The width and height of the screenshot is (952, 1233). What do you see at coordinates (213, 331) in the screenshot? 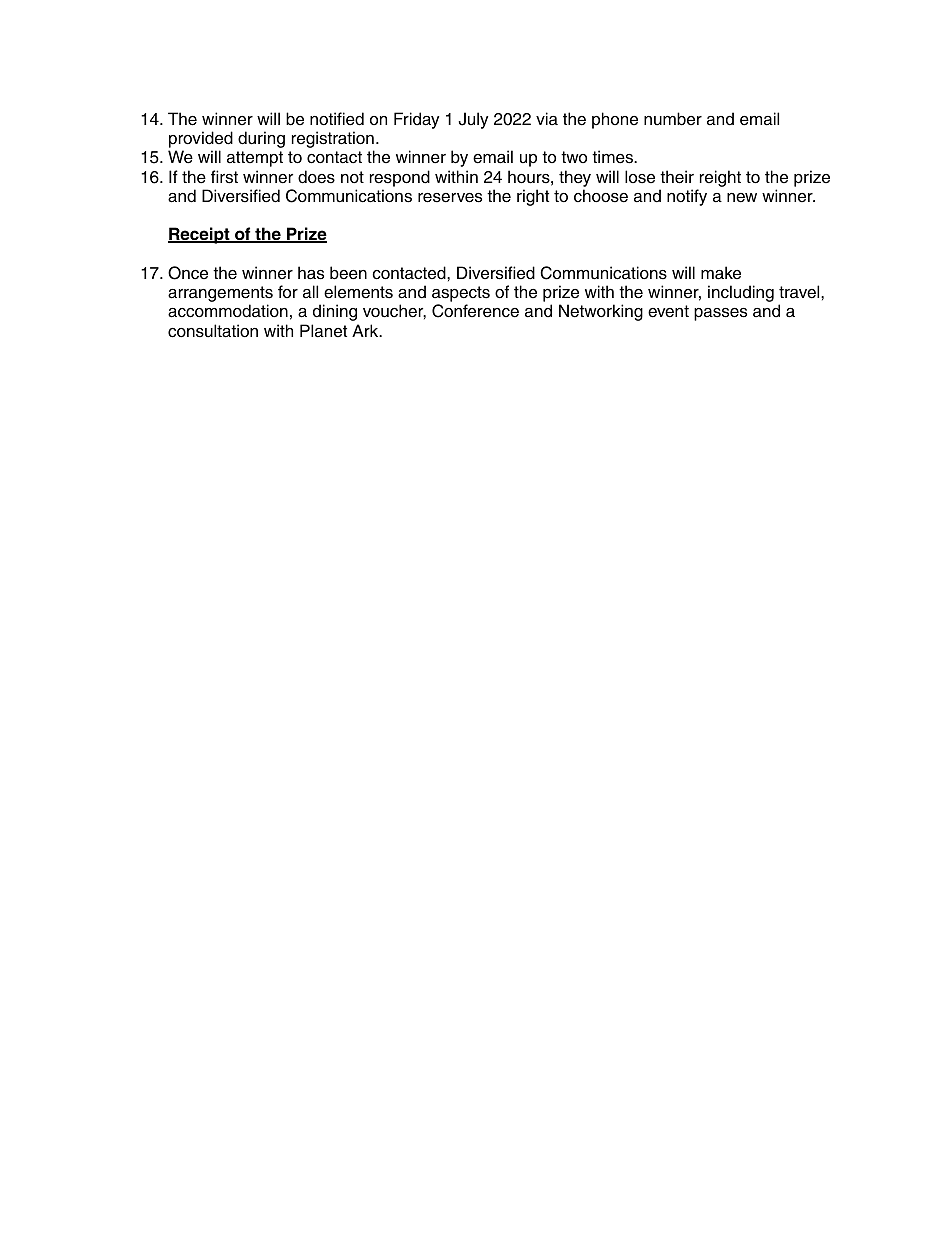
I see `consultation` at bounding box center [213, 331].
